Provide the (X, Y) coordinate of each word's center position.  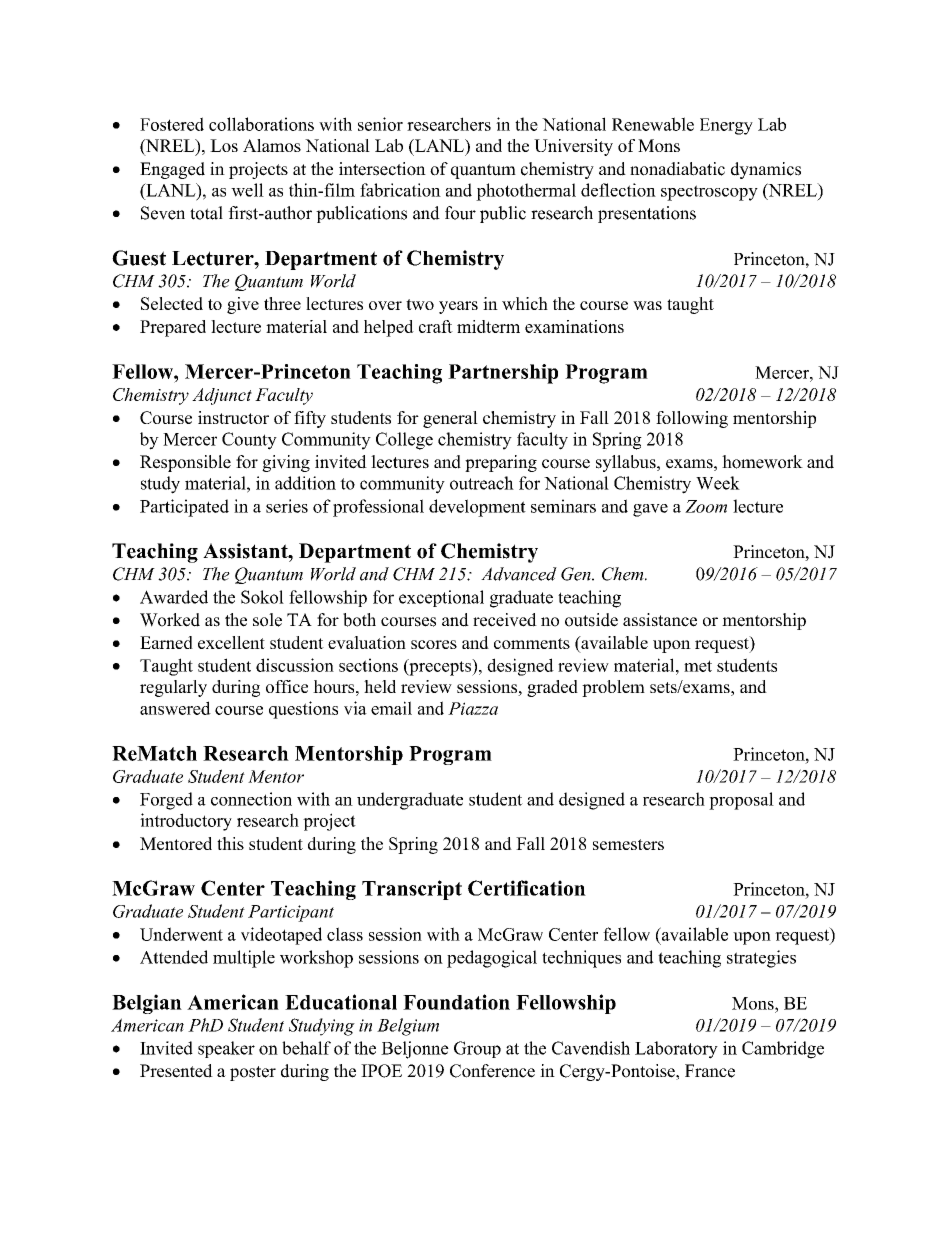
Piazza (473, 708)
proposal (741, 801)
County (249, 441)
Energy (726, 126)
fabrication (400, 190)
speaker (226, 1049)
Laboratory (676, 1050)
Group (477, 1049)
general (450, 419)
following (692, 419)
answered (175, 708)
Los (224, 145)
